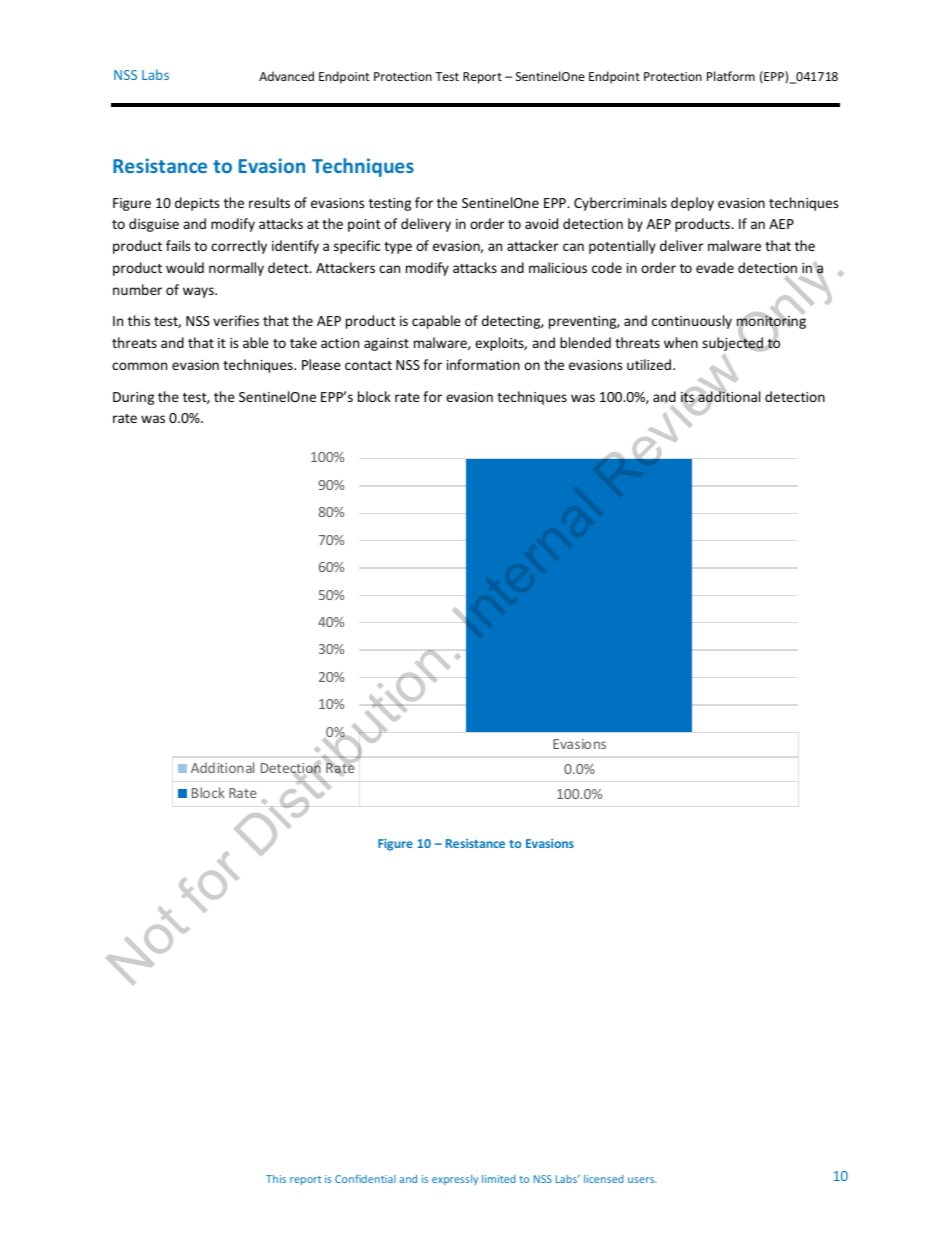 Image resolution: width=952 pixels, height=1233 pixels. What do you see at coordinates (731, 76) in the image?
I see `Platform` at bounding box center [731, 76].
